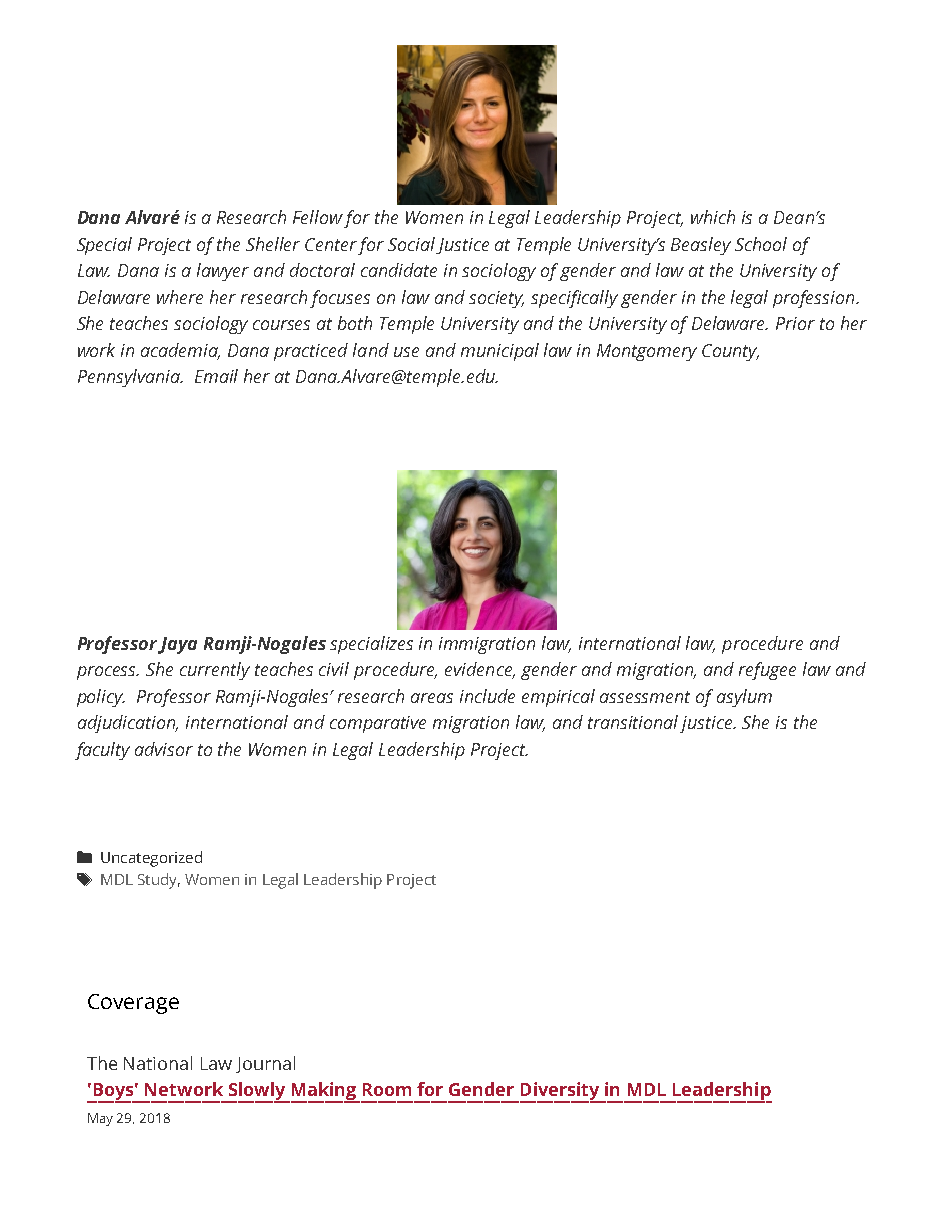 This screenshot has width=952, height=1232. What do you see at coordinates (633, 722) in the screenshot?
I see `transitional` at bounding box center [633, 722].
